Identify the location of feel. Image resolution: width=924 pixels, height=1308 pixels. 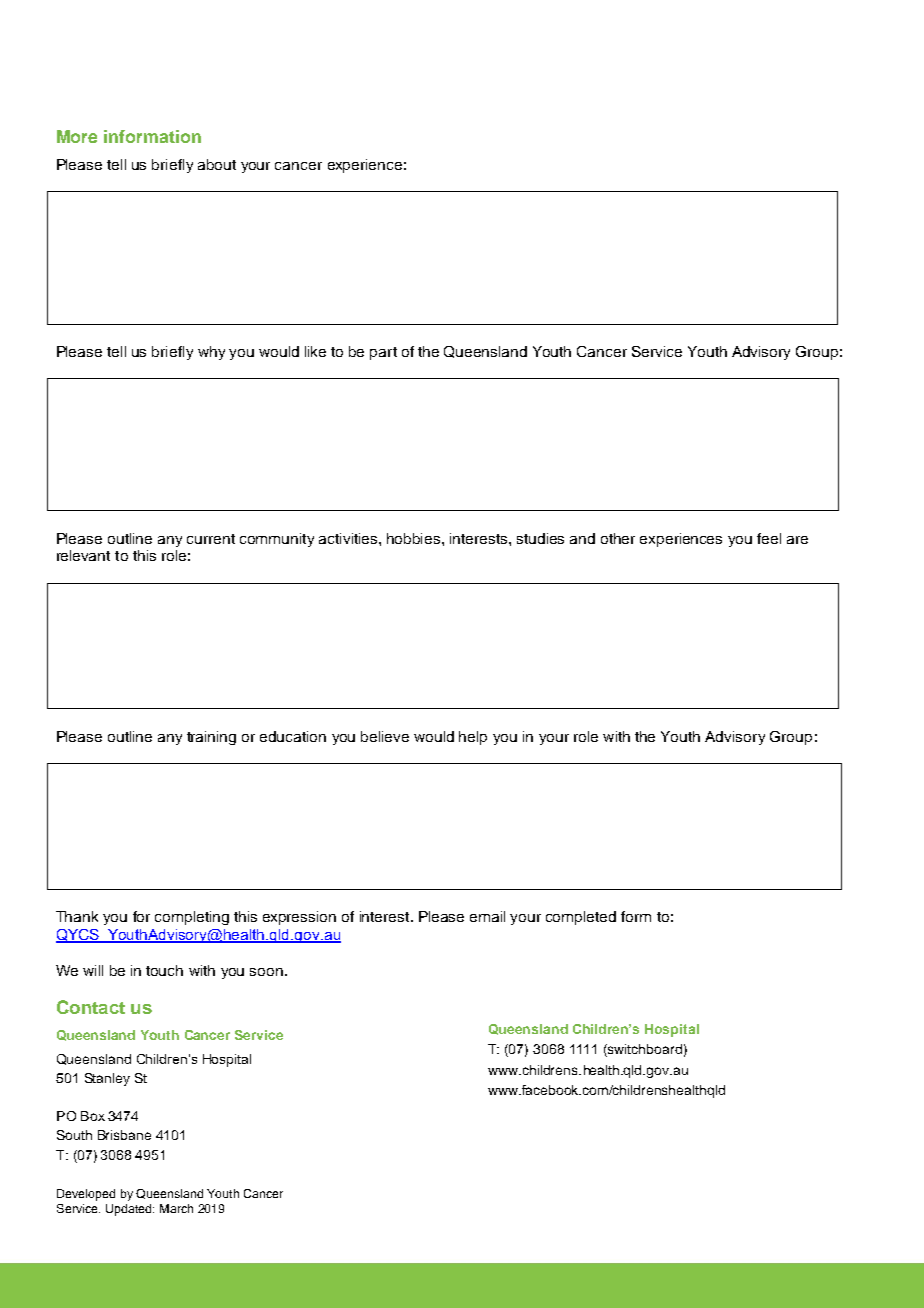
(769, 538).
